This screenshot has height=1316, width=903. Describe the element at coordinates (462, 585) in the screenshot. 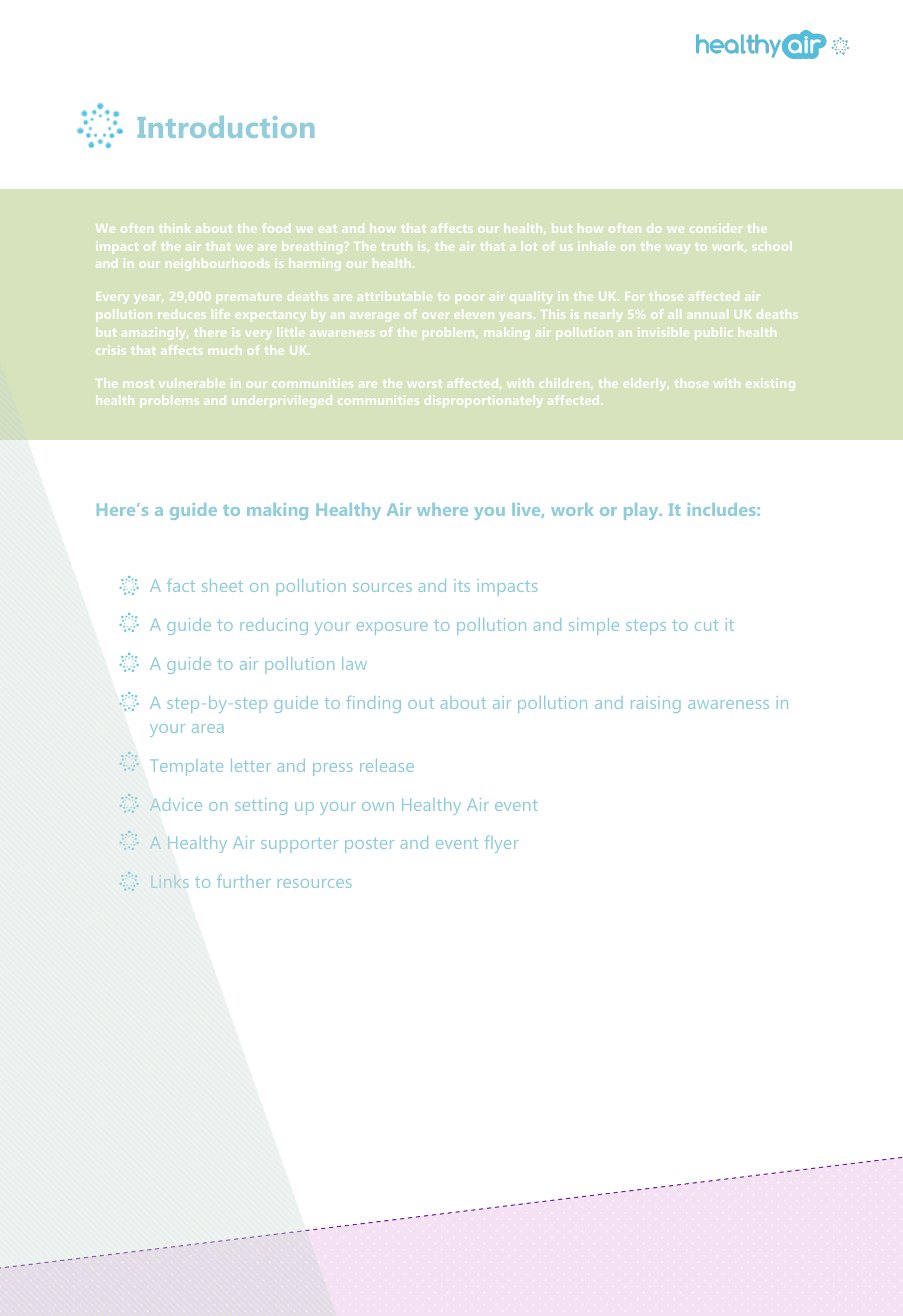

I see `its` at that location.
